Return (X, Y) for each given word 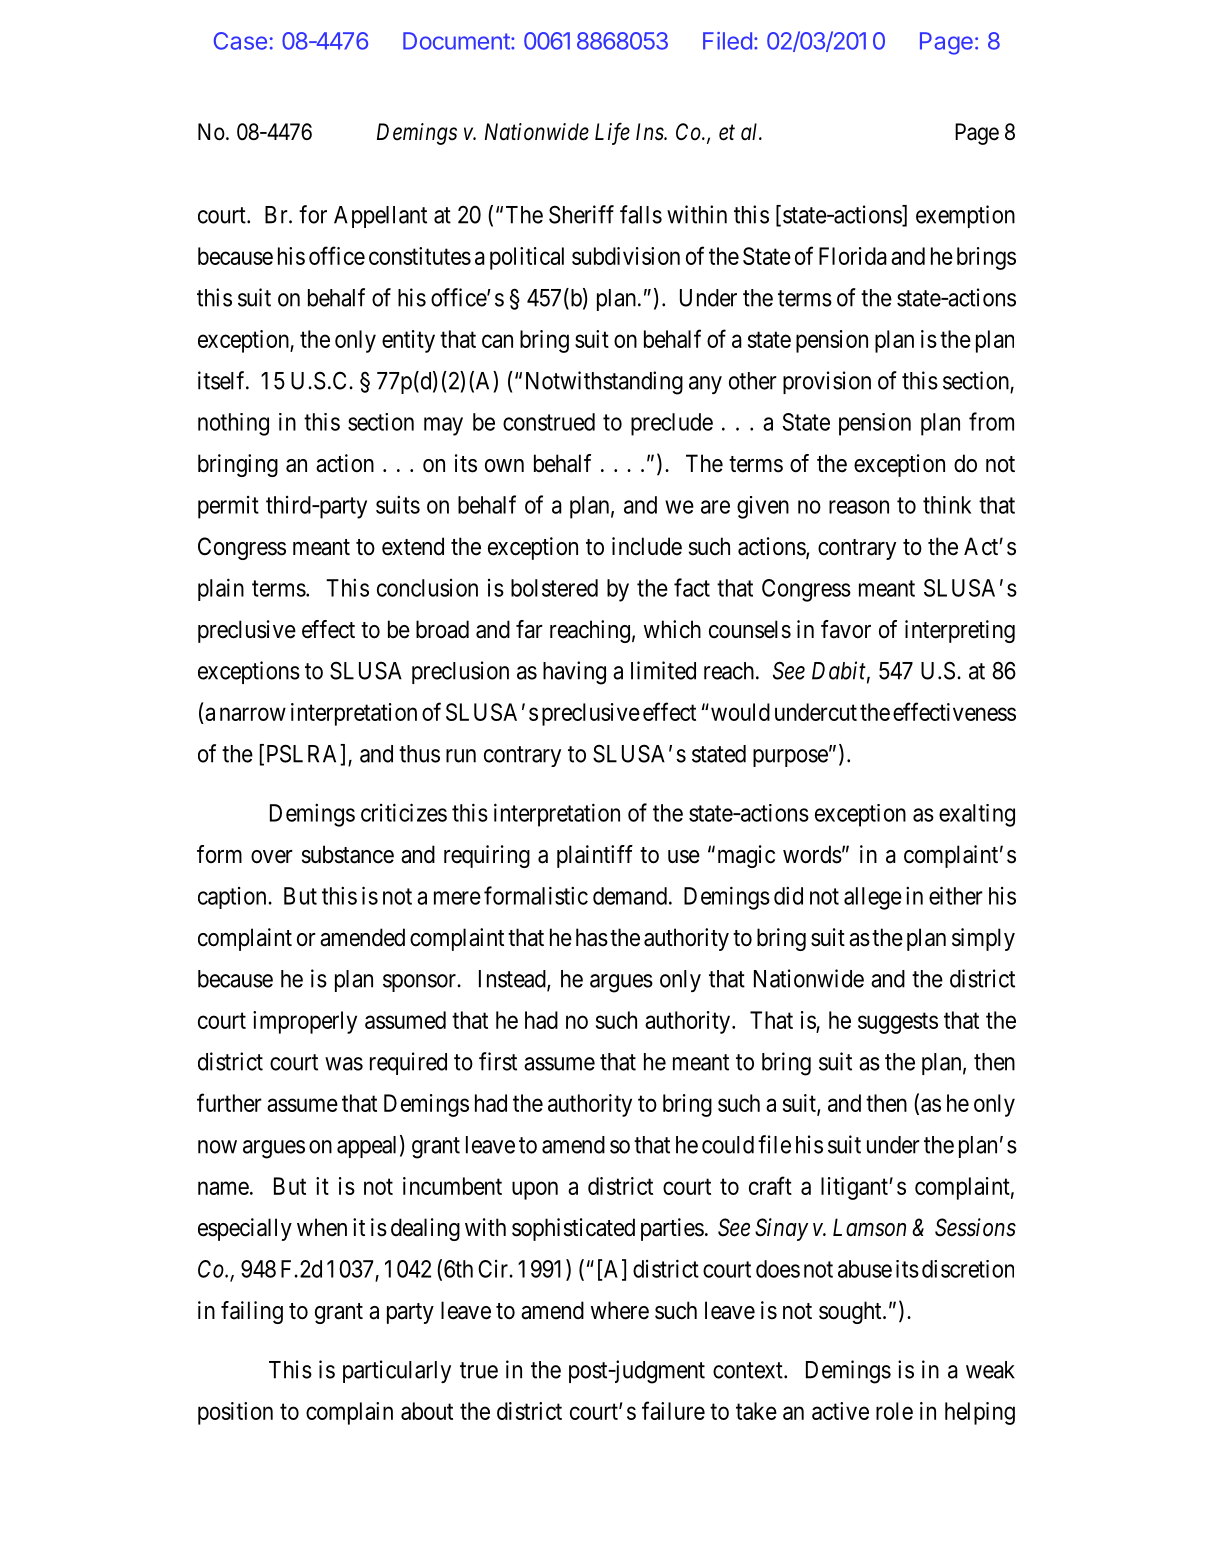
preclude (672, 424)
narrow (253, 714)
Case (240, 41)
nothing (233, 424)
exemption (965, 216)
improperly (305, 1022)
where (620, 1310)
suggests (898, 1023)
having (574, 673)
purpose (790, 758)
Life (612, 133)
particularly (397, 1371)
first (498, 1061)
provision (827, 382)
